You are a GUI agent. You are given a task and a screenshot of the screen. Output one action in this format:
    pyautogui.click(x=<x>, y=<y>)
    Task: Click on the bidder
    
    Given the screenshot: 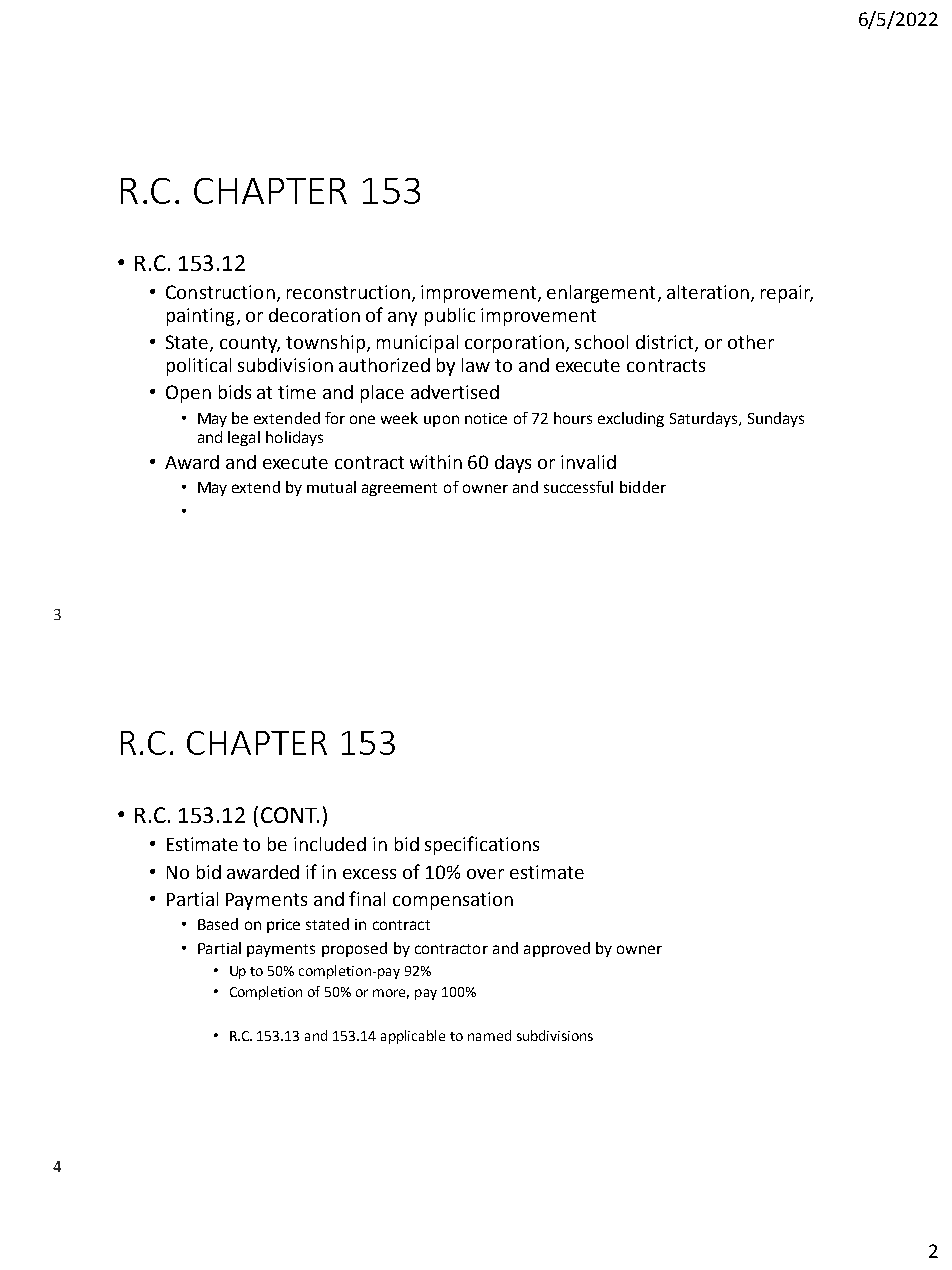 What is the action you would take?
    pyautogui.click(x=643, y=487)
